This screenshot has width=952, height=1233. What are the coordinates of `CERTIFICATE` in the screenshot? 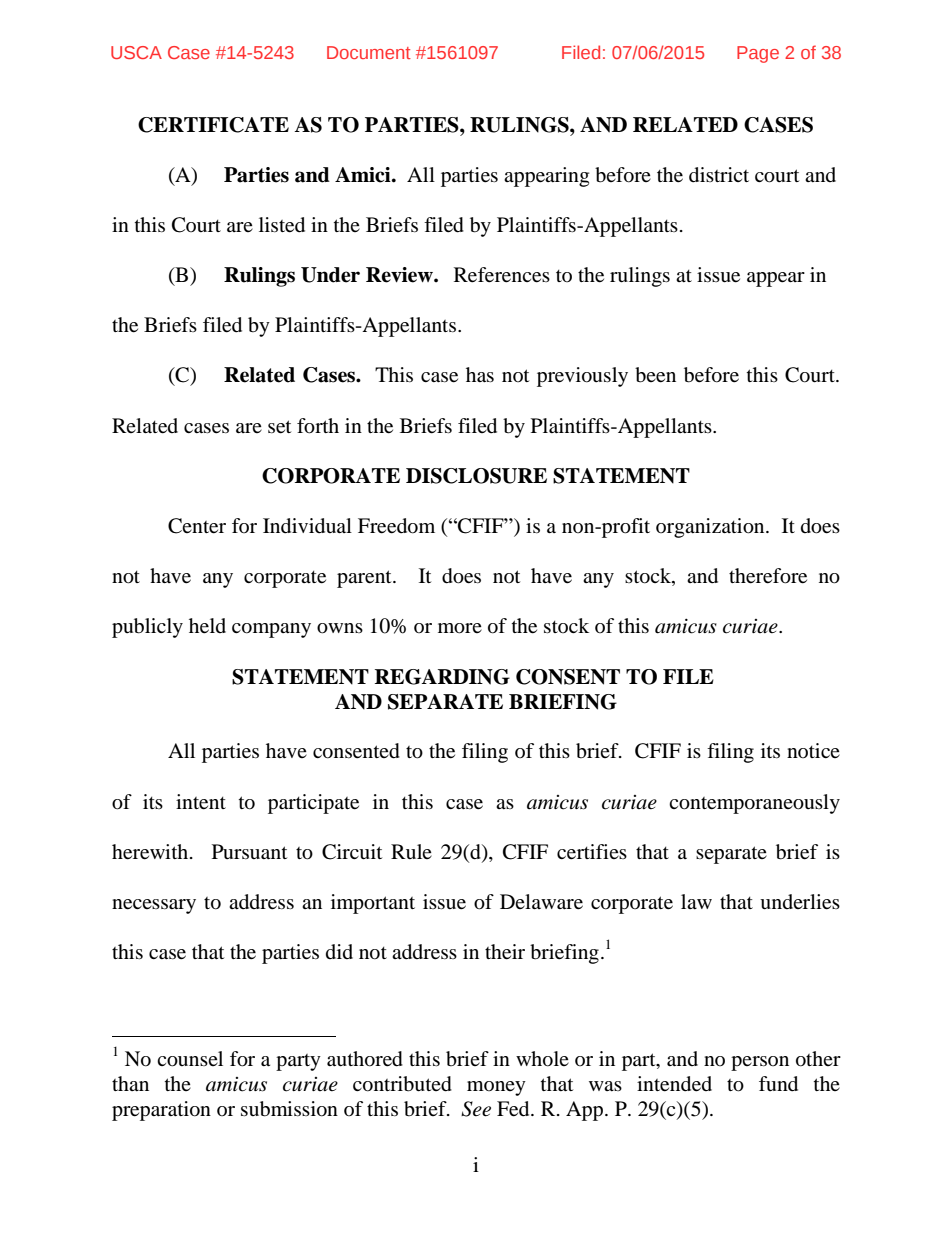 It's located at (213, 125).
